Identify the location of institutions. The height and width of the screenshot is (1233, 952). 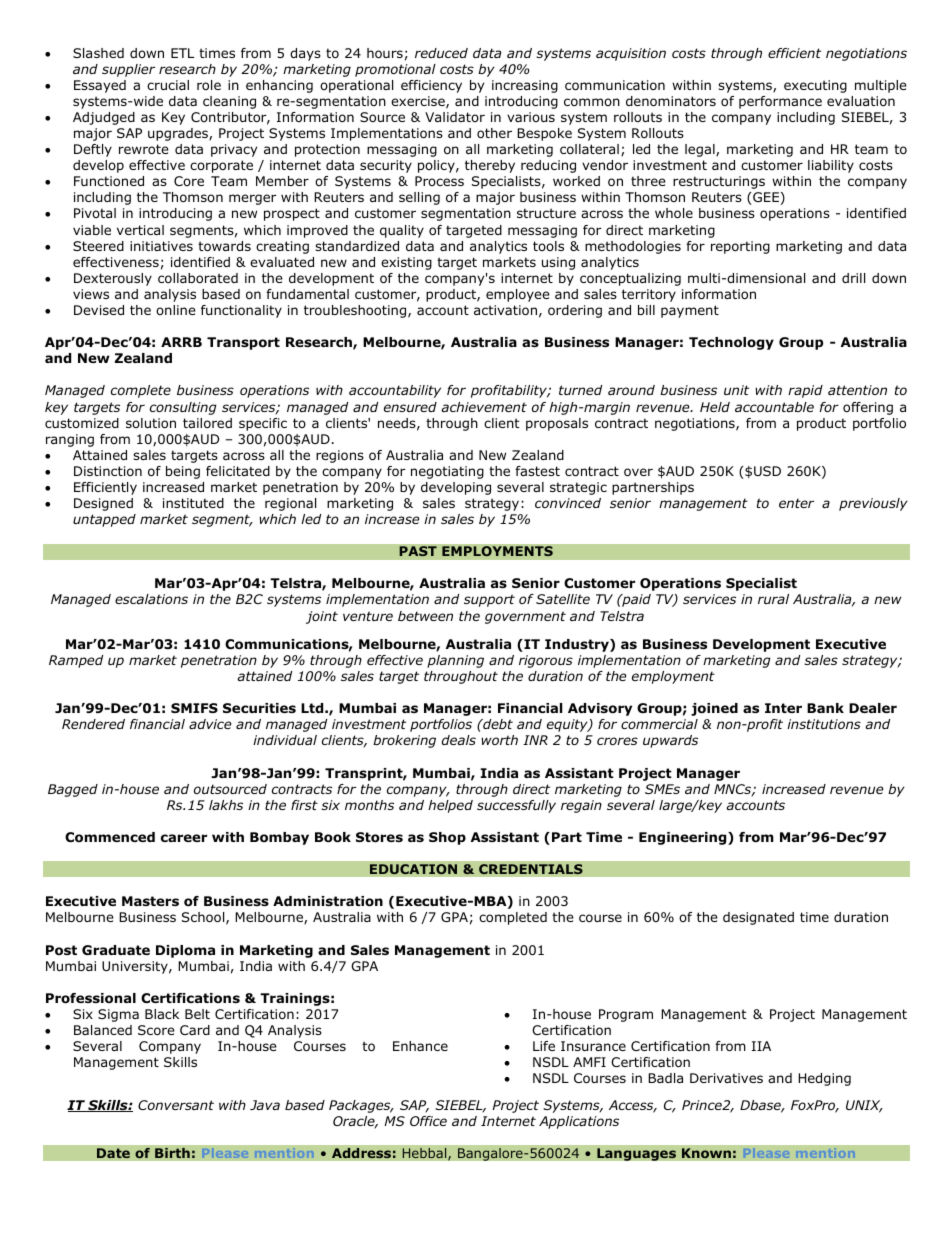
(824, 724).
